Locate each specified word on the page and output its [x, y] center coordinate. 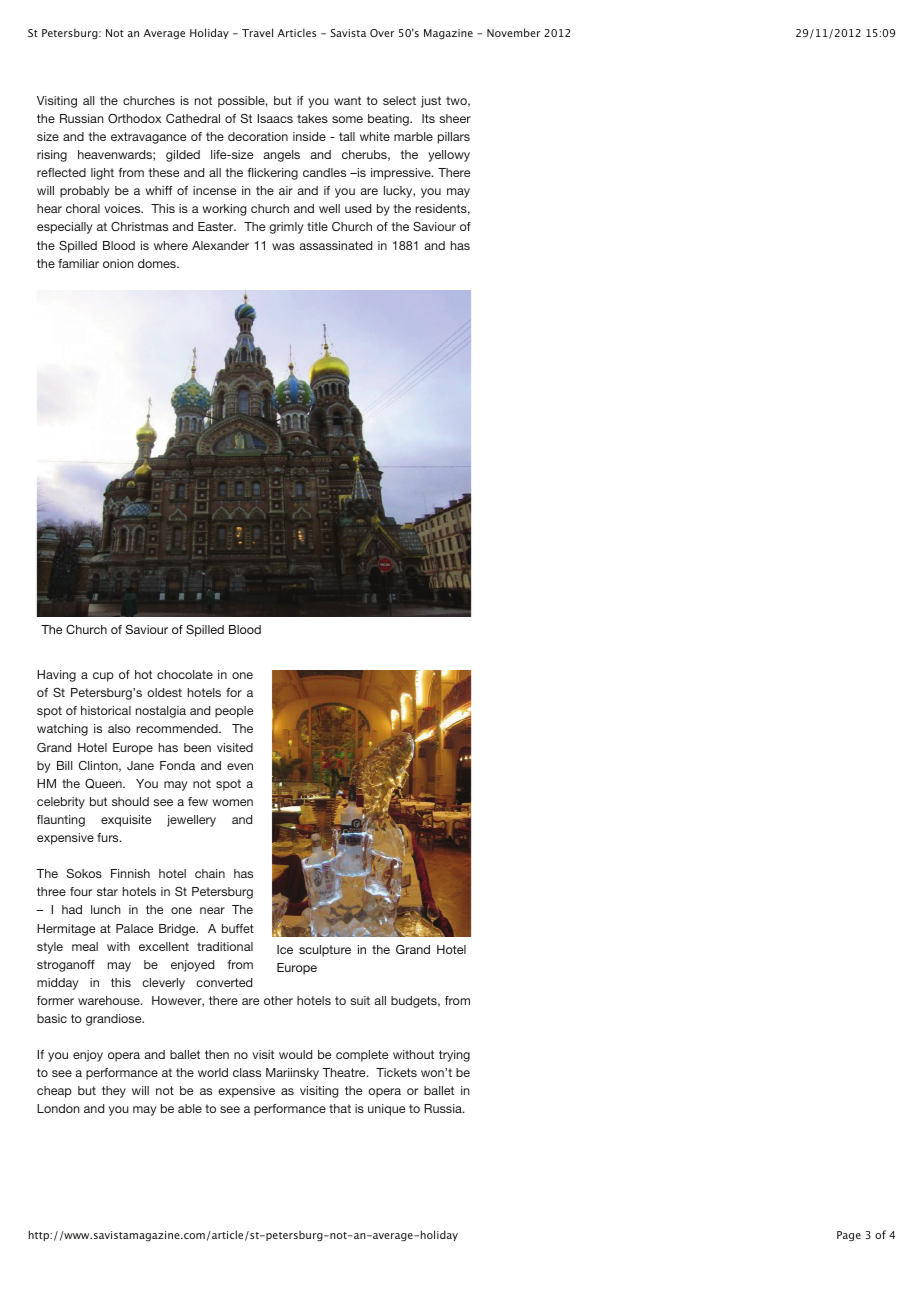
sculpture [325, 951]
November [514, 32]
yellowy [449, 156]
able [190, 1108]
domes [158, 263]
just [431, 102]
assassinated [335, 245]
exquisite [126, 821]
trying [454, 1056]
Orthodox [134, 118]
